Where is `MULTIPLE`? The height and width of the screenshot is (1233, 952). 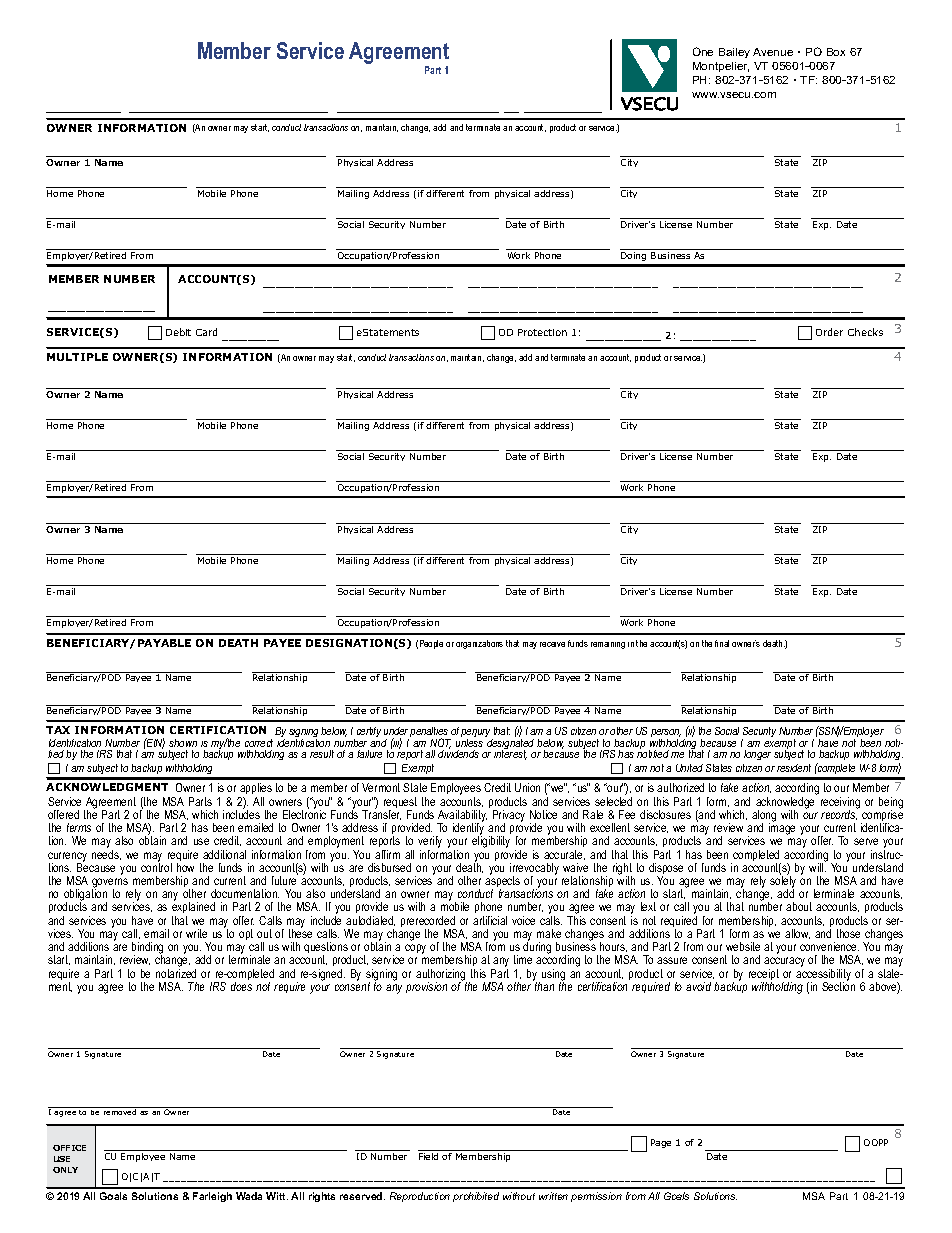 MULTIPLE is located at coordinates (77, 357).
